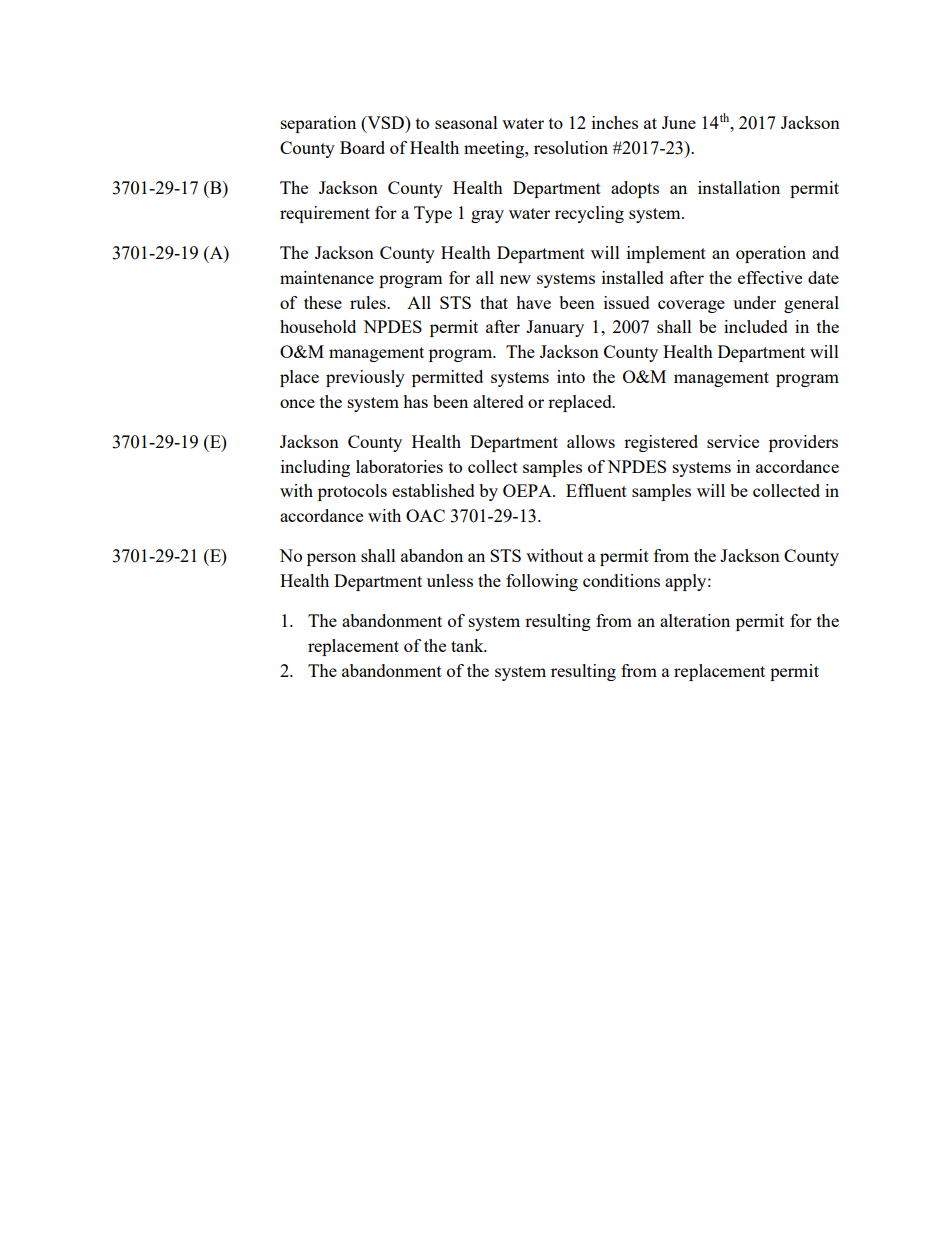 The width and height of the document is (952, 1233). Describe the element at coordinates (571, 147) in the document. I see `resolution` at that location.
